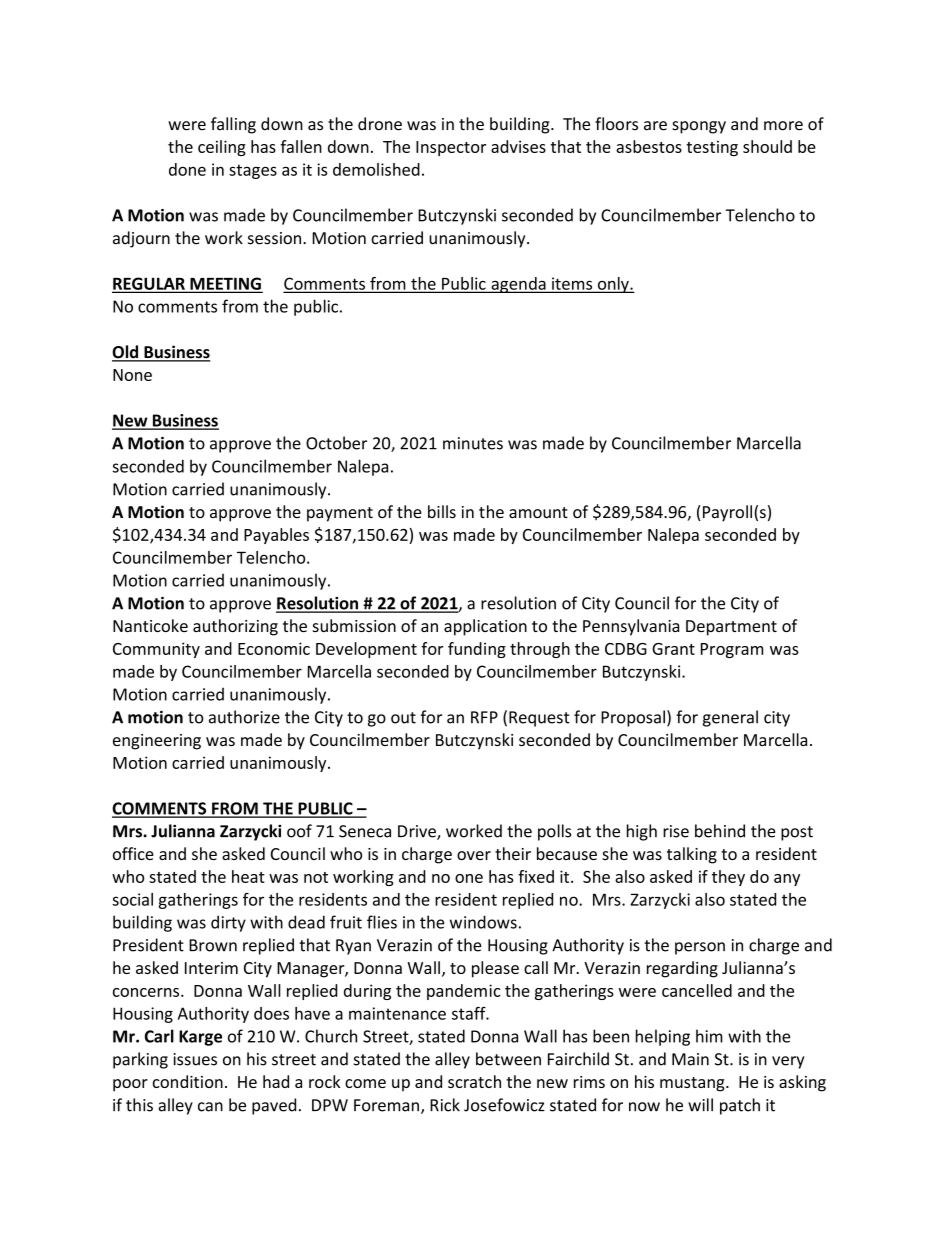 Image resolution: width=952 pixels, height=1233 pixels. Describe the element at coordinates (188, 1081) in the image. I see `condition` at that location.
